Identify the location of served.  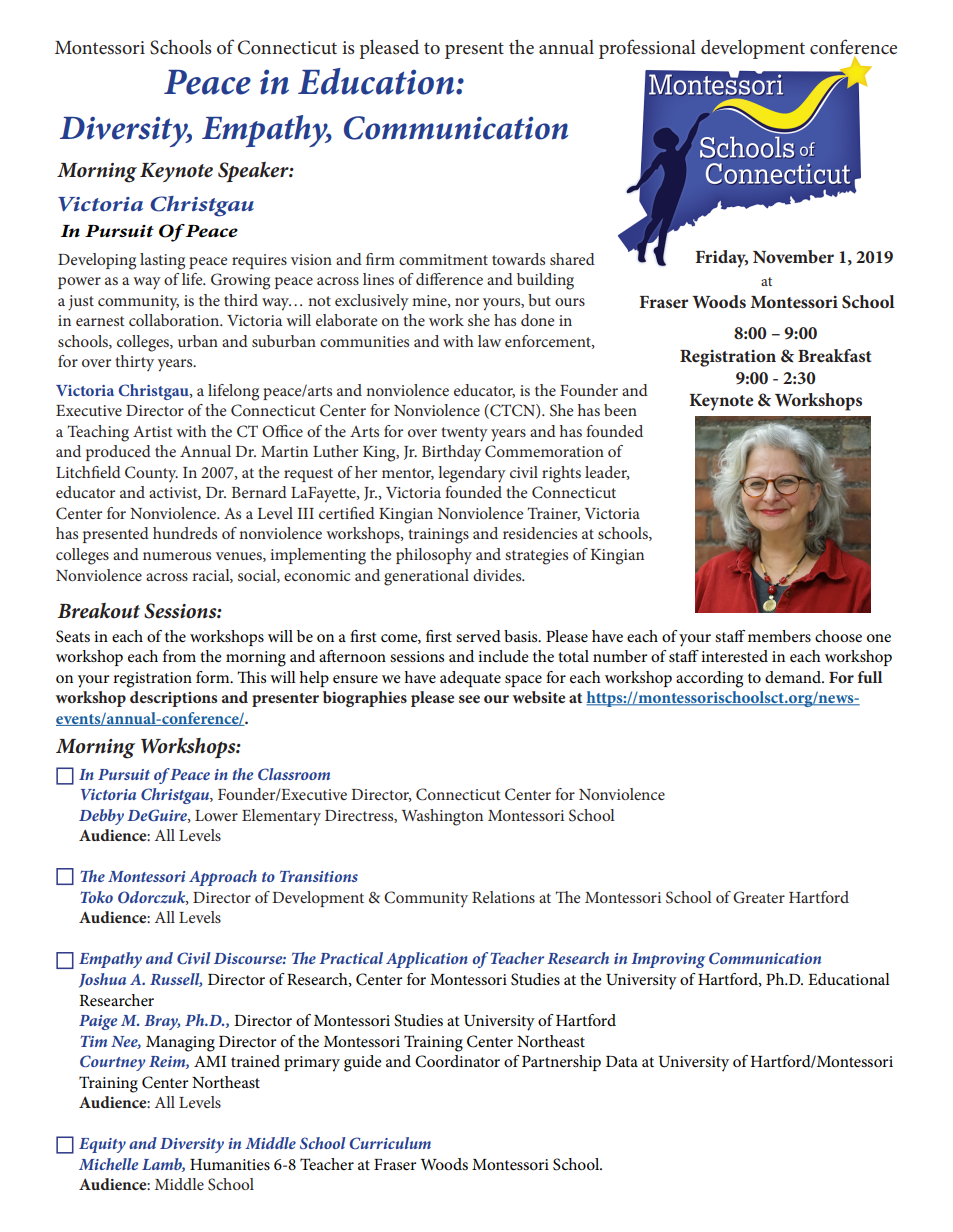
(478, 636).
